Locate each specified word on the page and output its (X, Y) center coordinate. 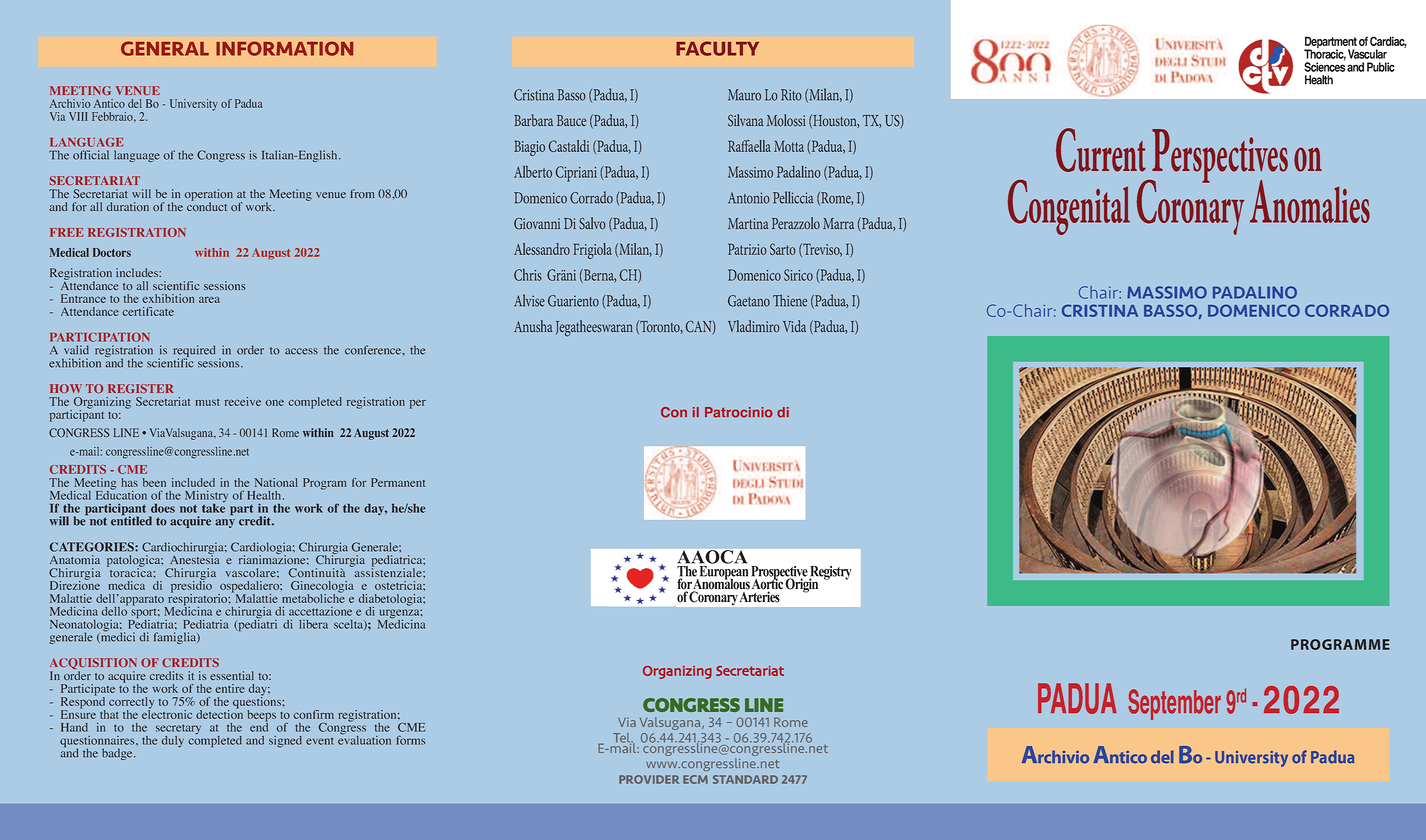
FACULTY (717, 48)
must (208, 402)
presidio (191, 587)
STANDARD (745, 779)
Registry (830, 573)
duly (173, 742)
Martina (748, 223)
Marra (838, 223)
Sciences (1324, 66)
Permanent (398, 482)
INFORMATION (284, 48)
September (1174, 704)
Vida (794, 326)
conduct (207, 206)
